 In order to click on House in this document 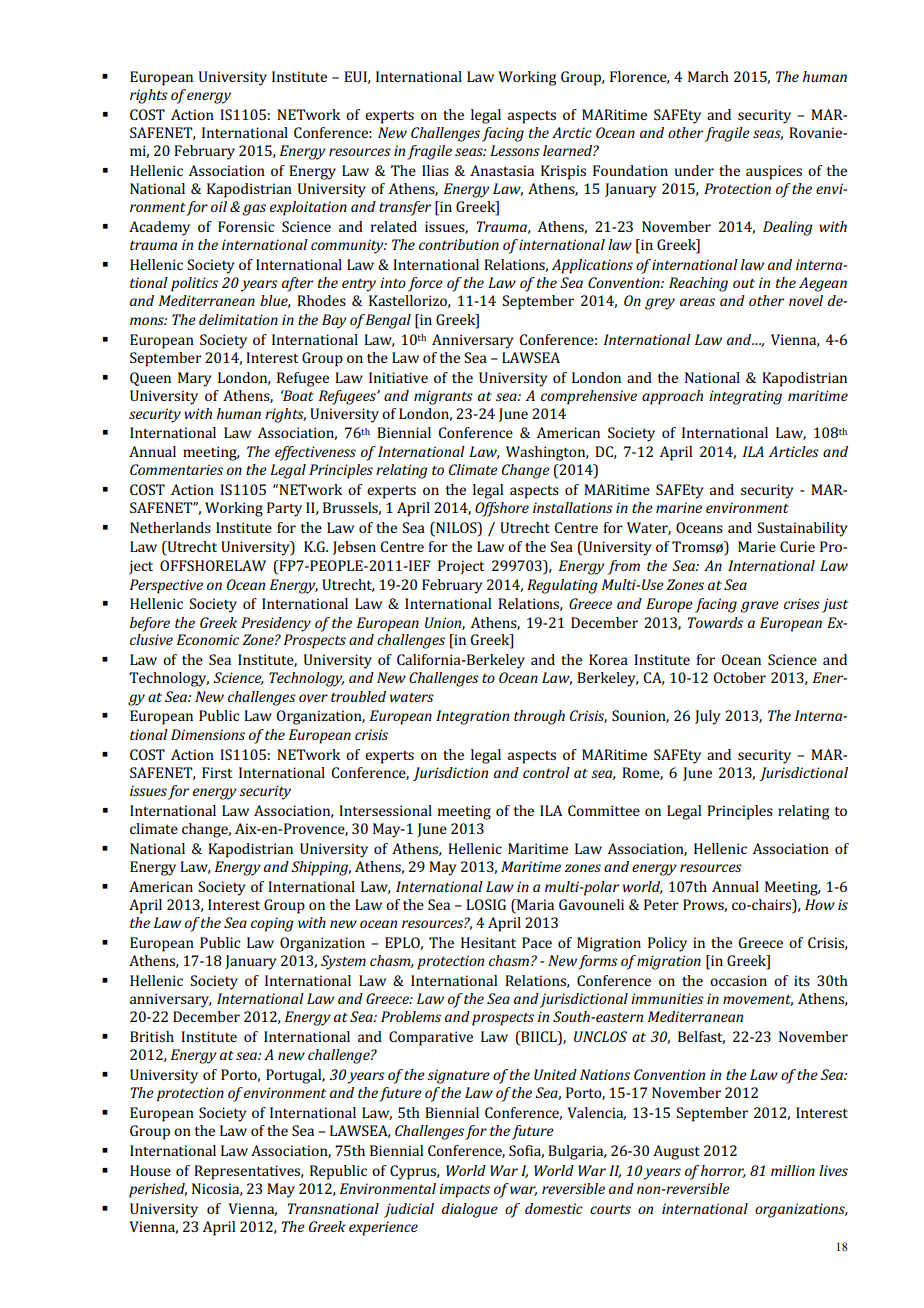, I will do `click(150, 1170)`.
